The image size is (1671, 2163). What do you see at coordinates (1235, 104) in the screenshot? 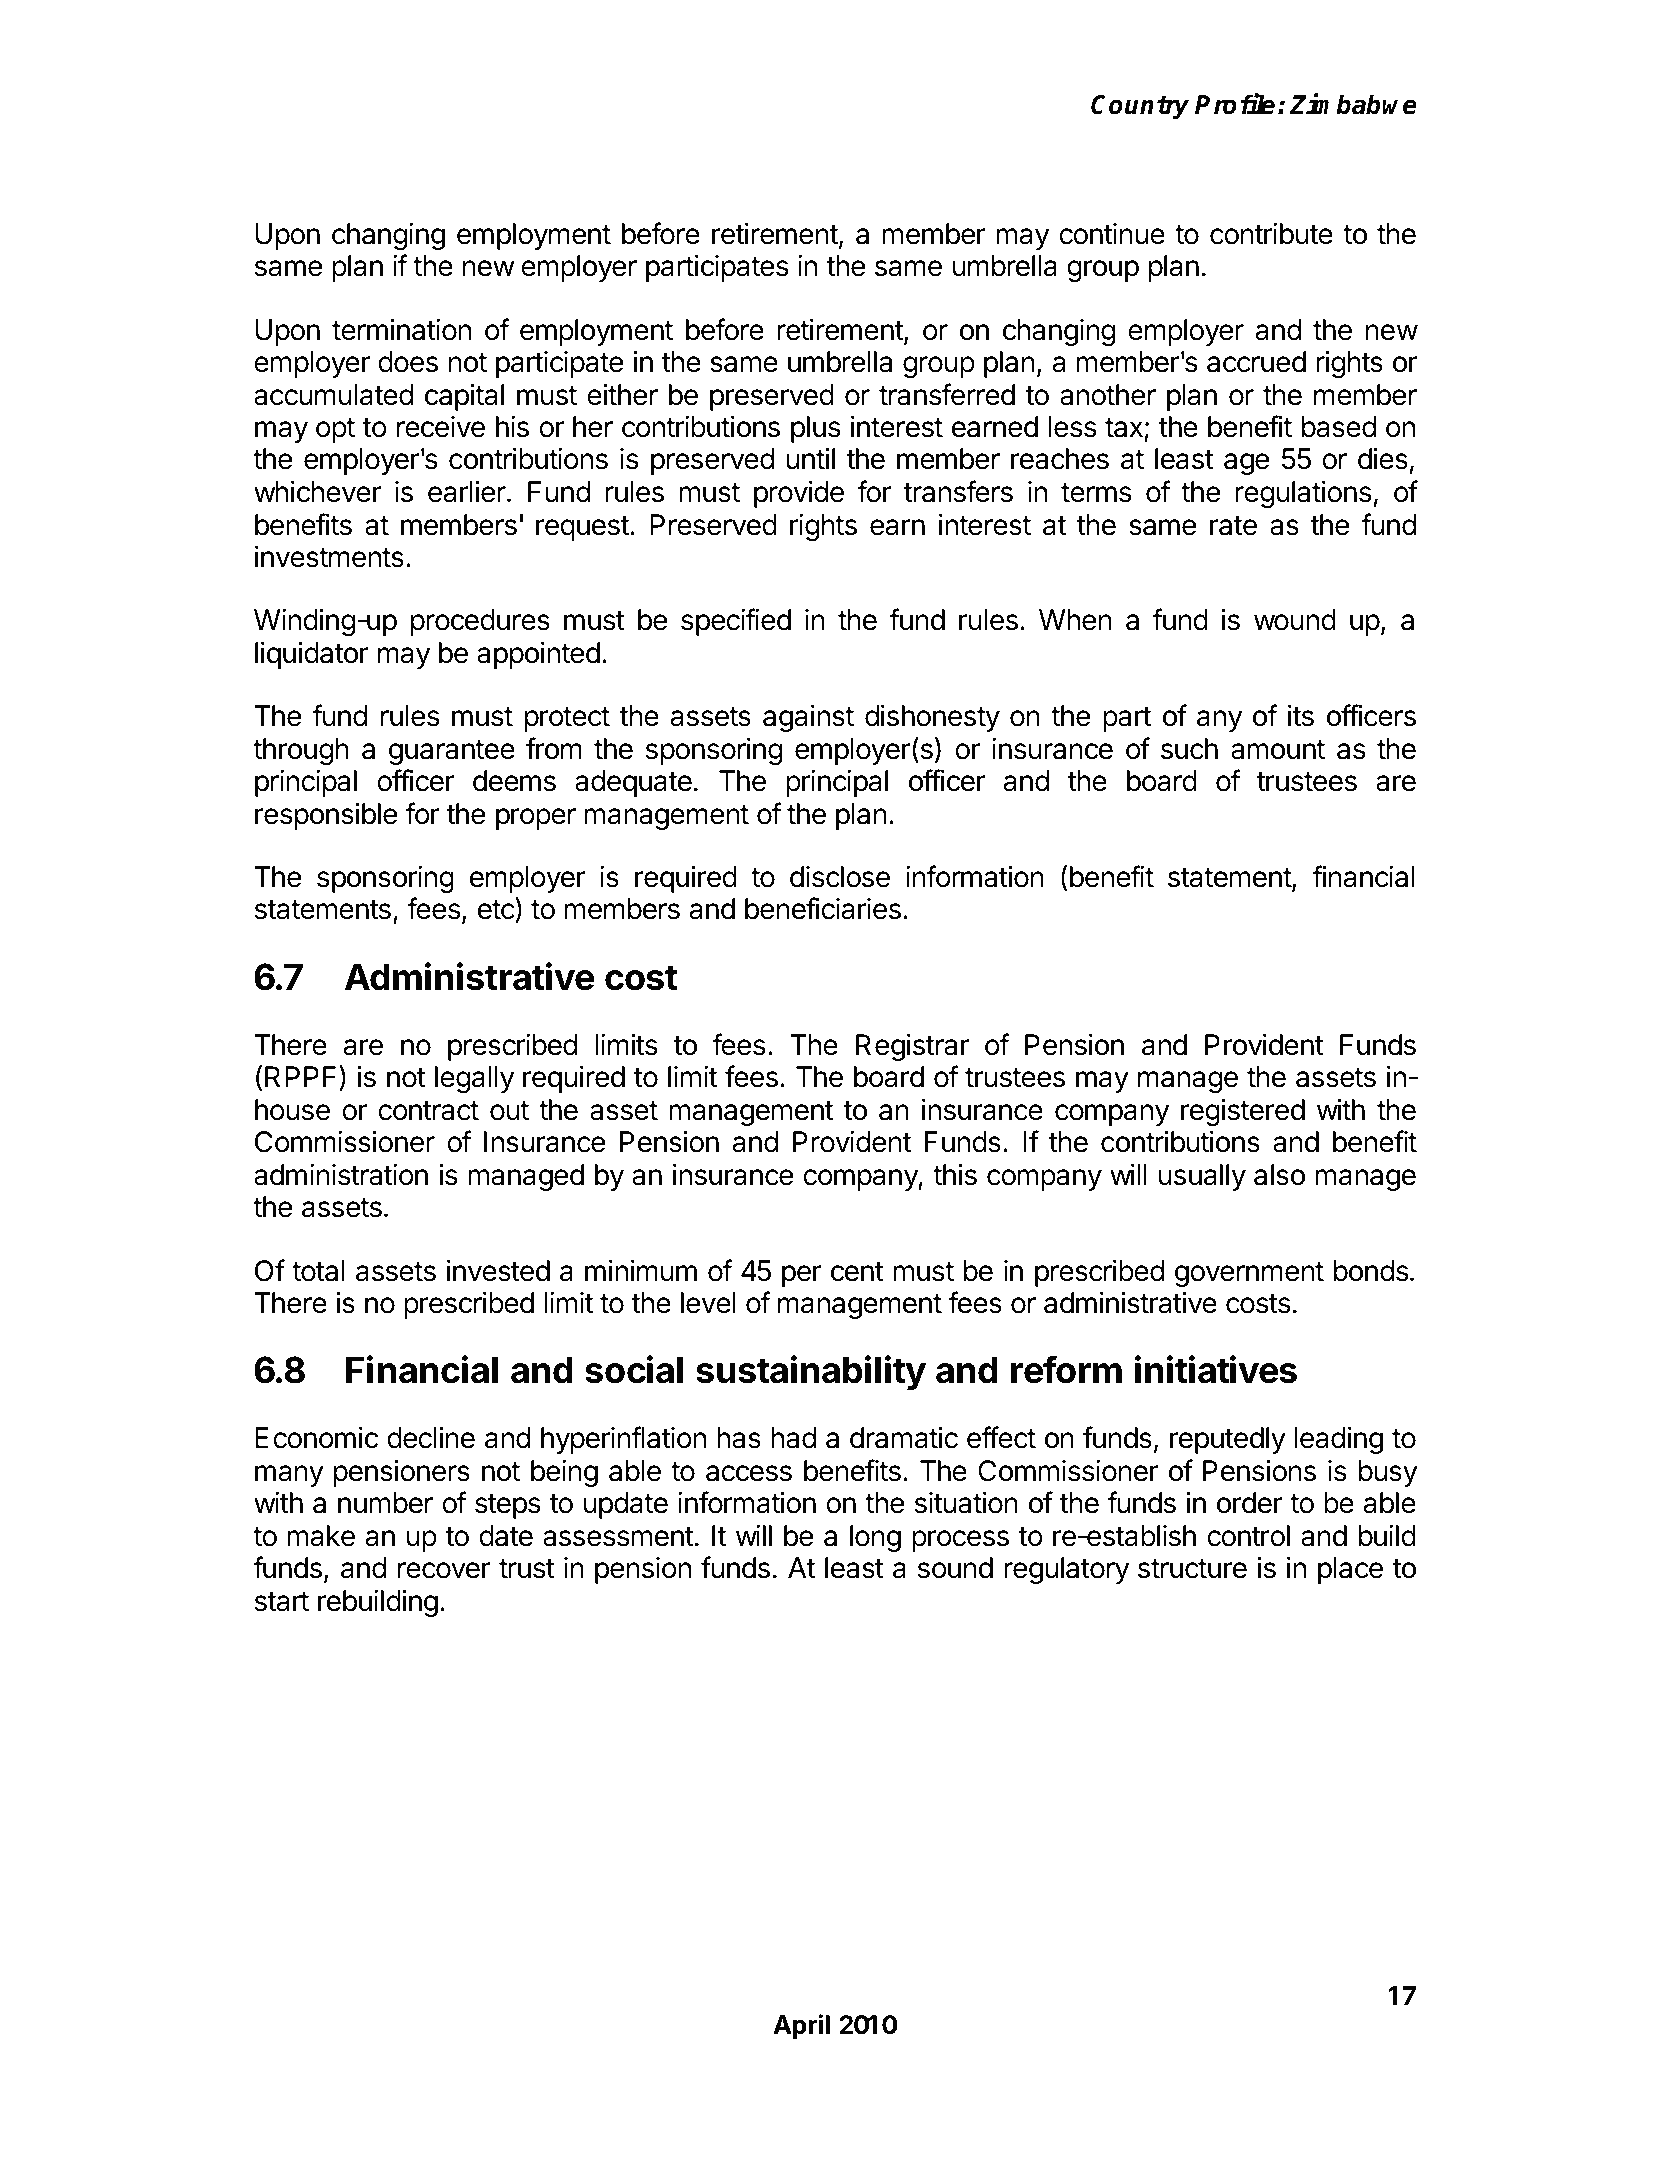
I see `Profile` at bounding box center [1235, 104].
